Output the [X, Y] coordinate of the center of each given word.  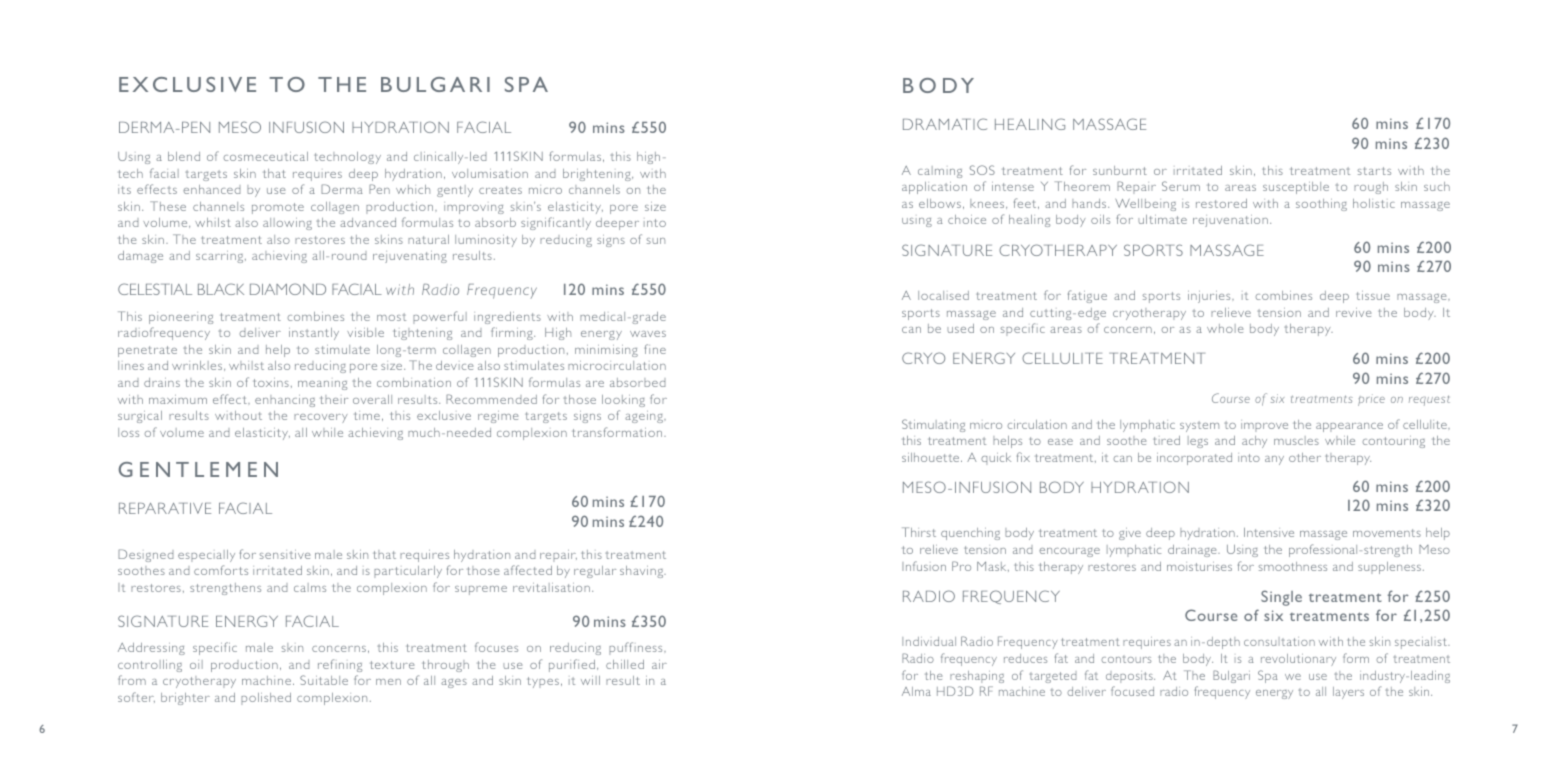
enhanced [212, 189]
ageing [645, 417]
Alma [916, 691]
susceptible [1296, 188]
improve [1264, 426]
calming [940, 172]
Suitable [324, 680]
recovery [321, 418]
